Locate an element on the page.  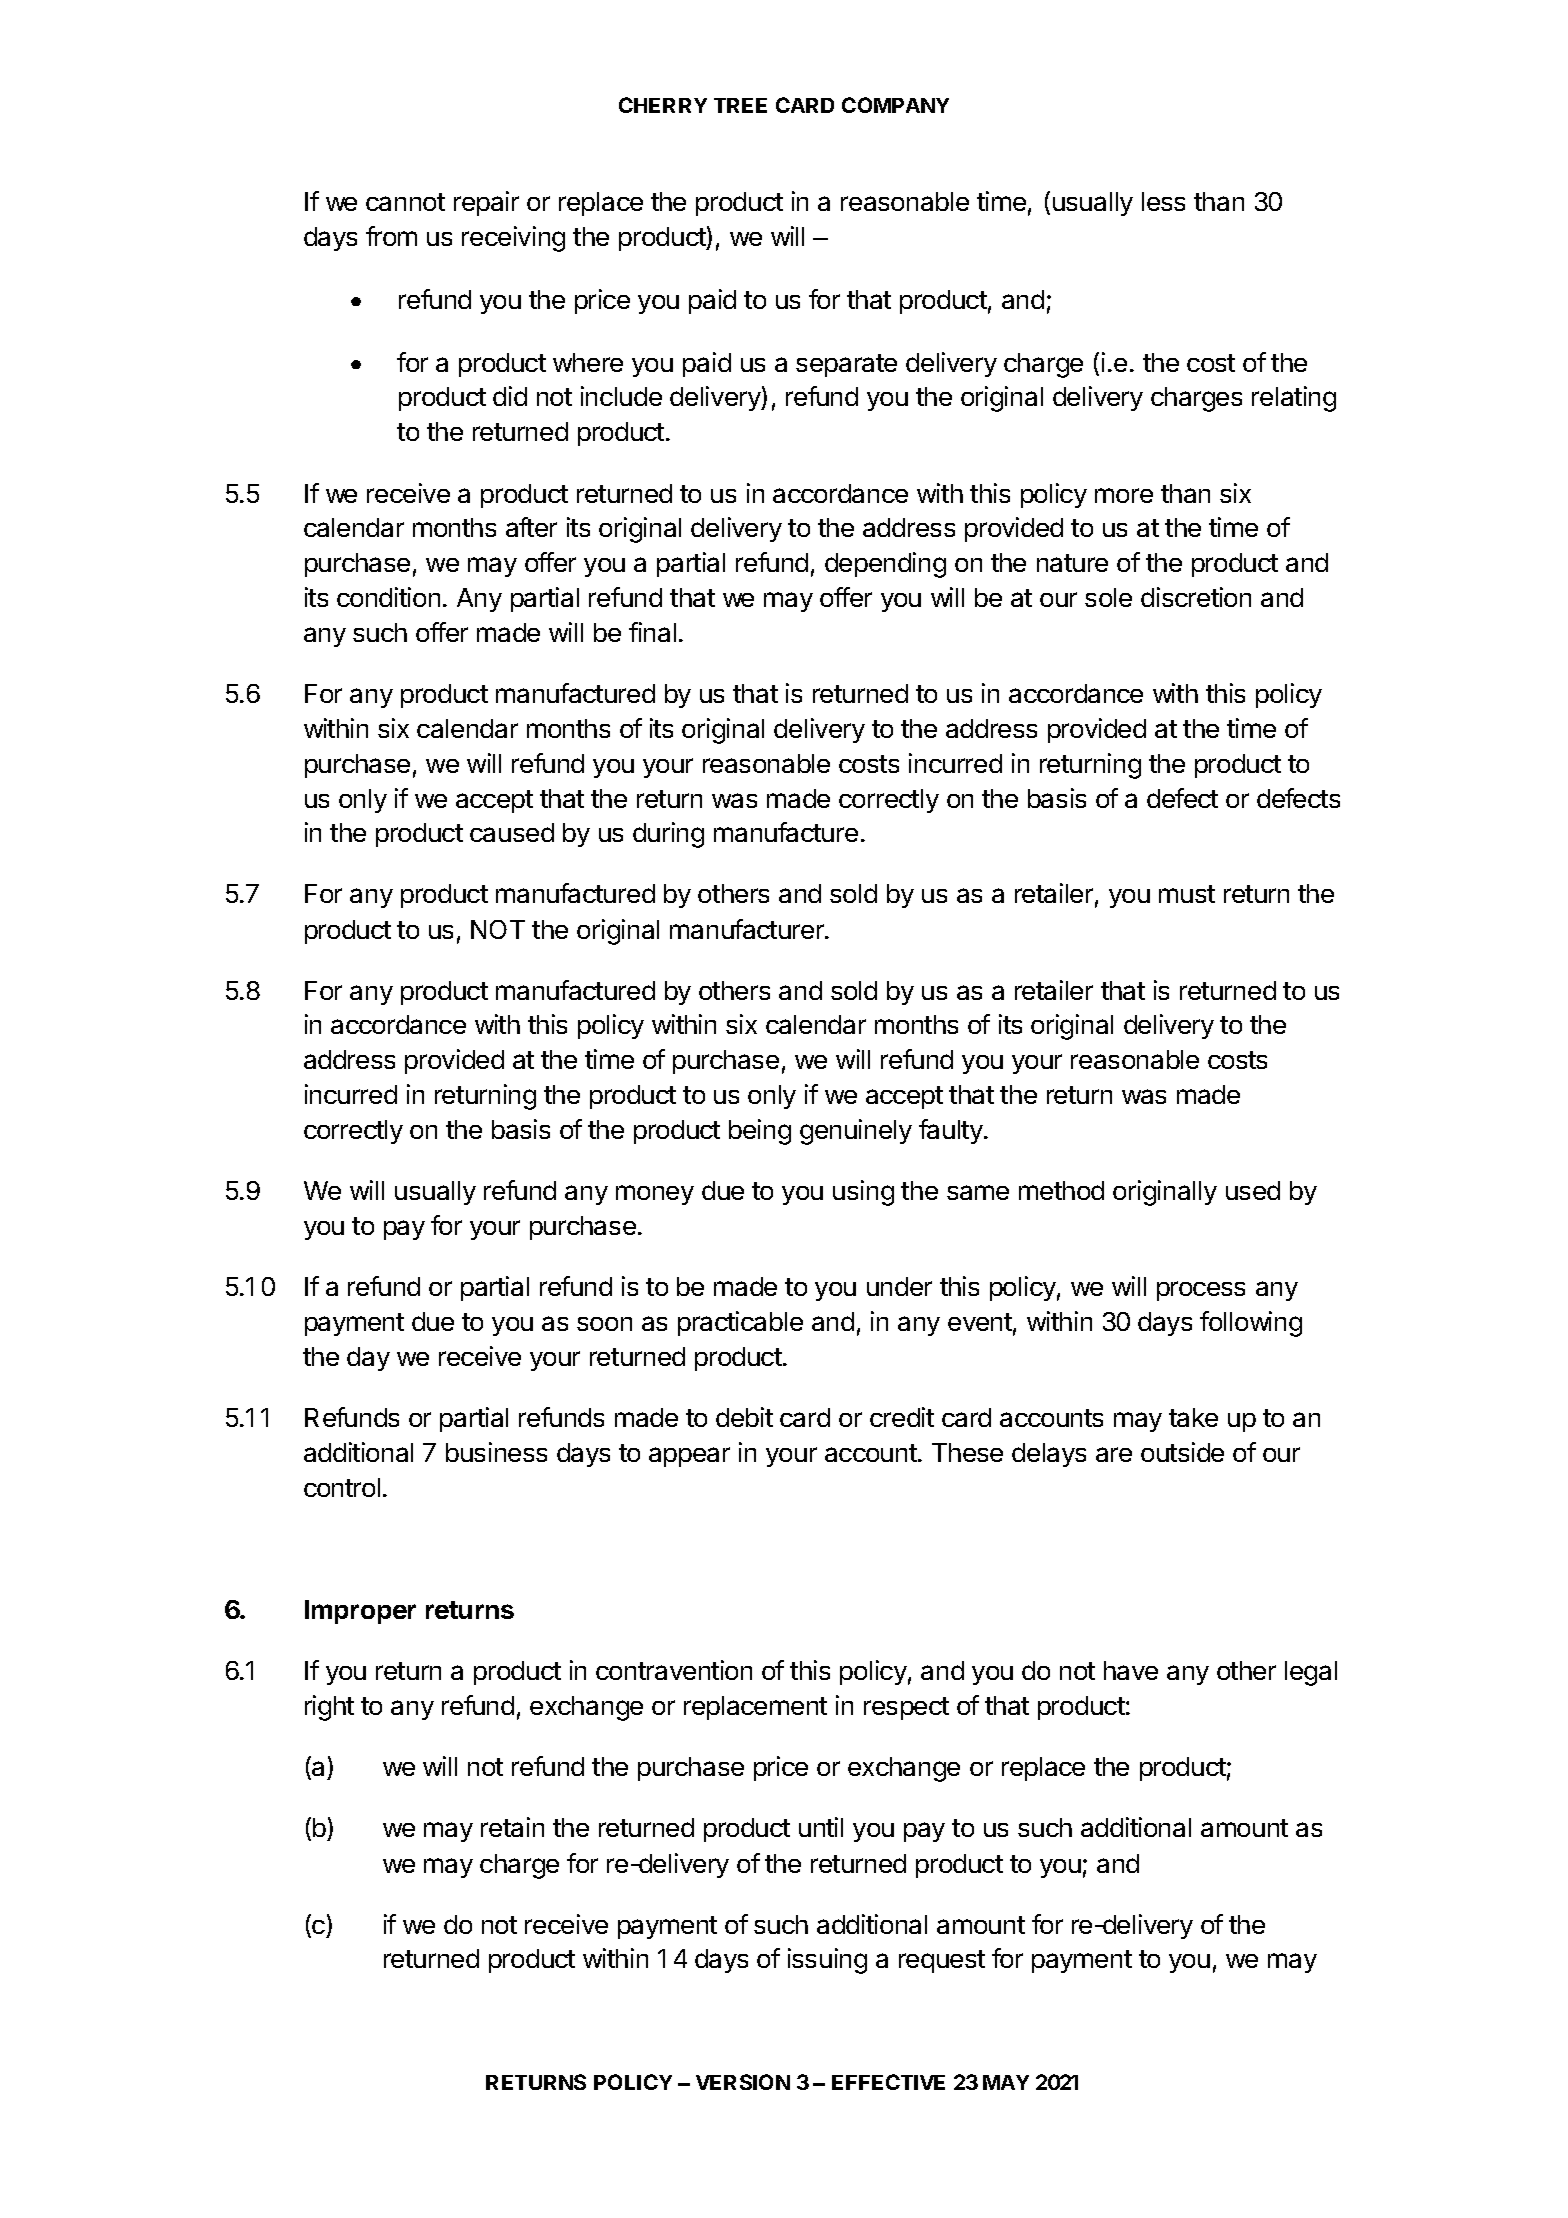
COMPANY is located at coordinates (895, 105).
